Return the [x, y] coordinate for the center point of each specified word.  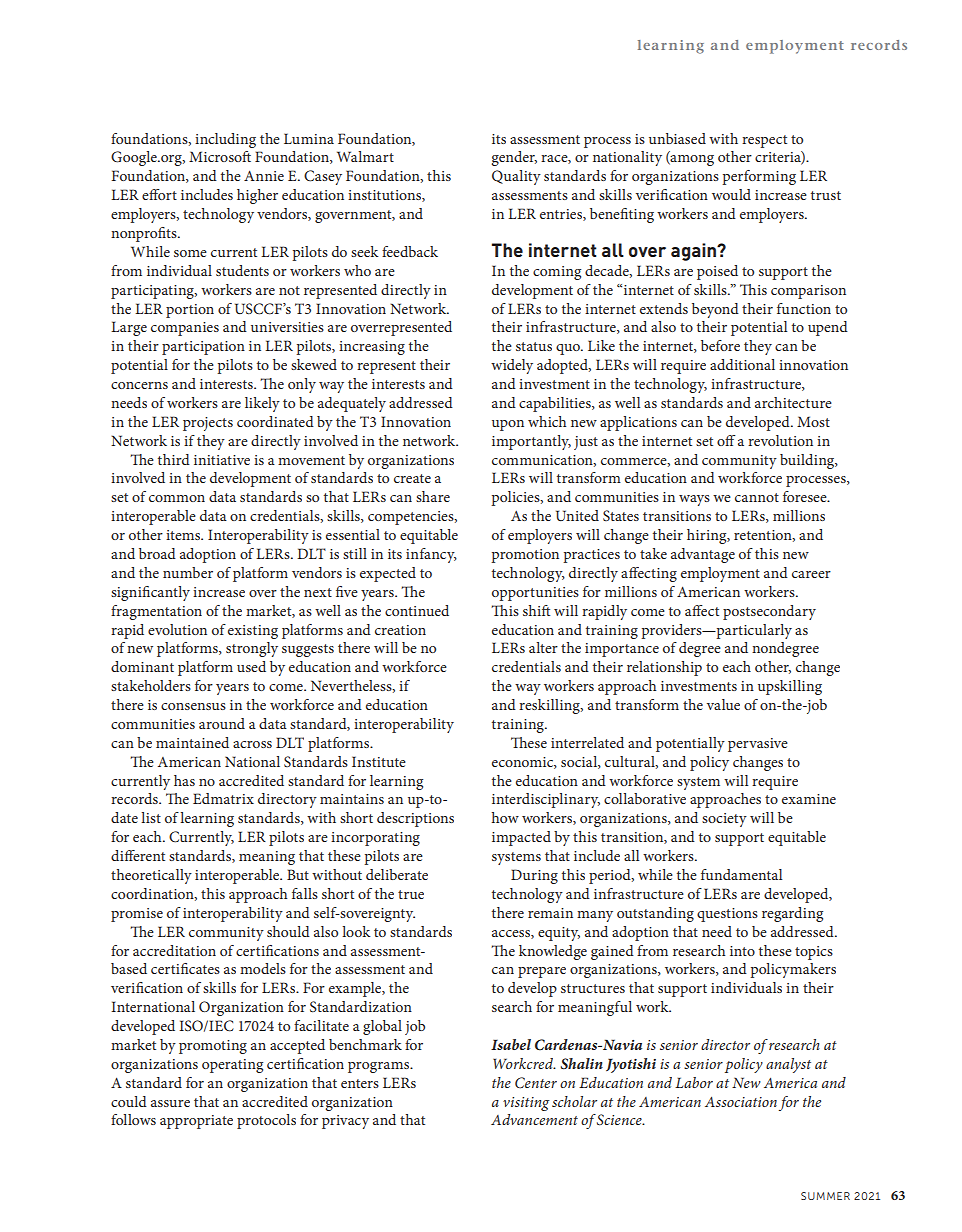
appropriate [196, 1122]
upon [508, 425]
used [251, 666]
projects [208, 424]
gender [514, 158]
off [726, 440]
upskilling [790, 687]
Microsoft [220, 156]
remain [550, 913]
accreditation [174, 950]
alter [543, 647]
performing [759, 177]
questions [727, 915]
